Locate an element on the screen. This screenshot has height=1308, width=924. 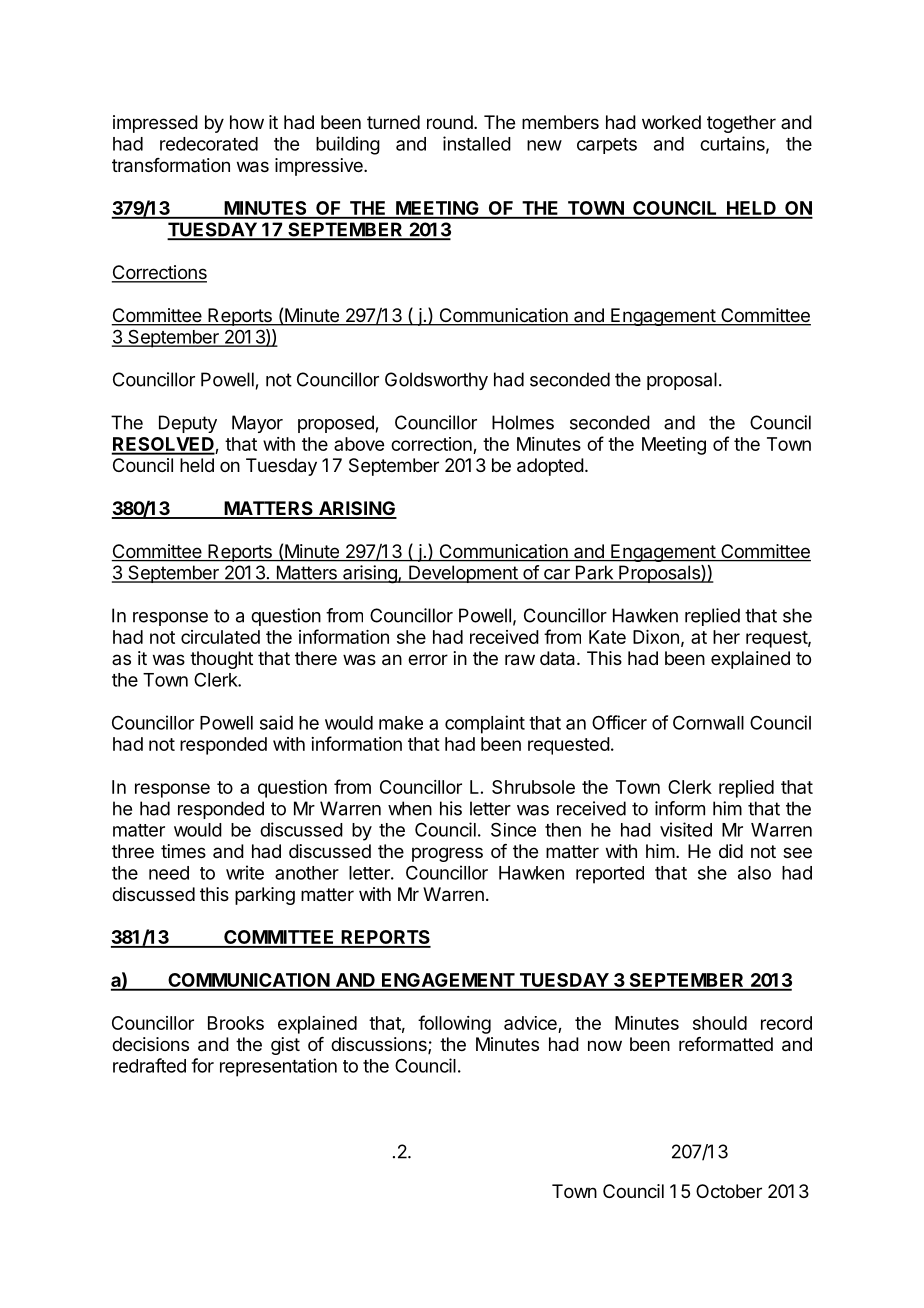
thought is located at coordinates (221, 660).
